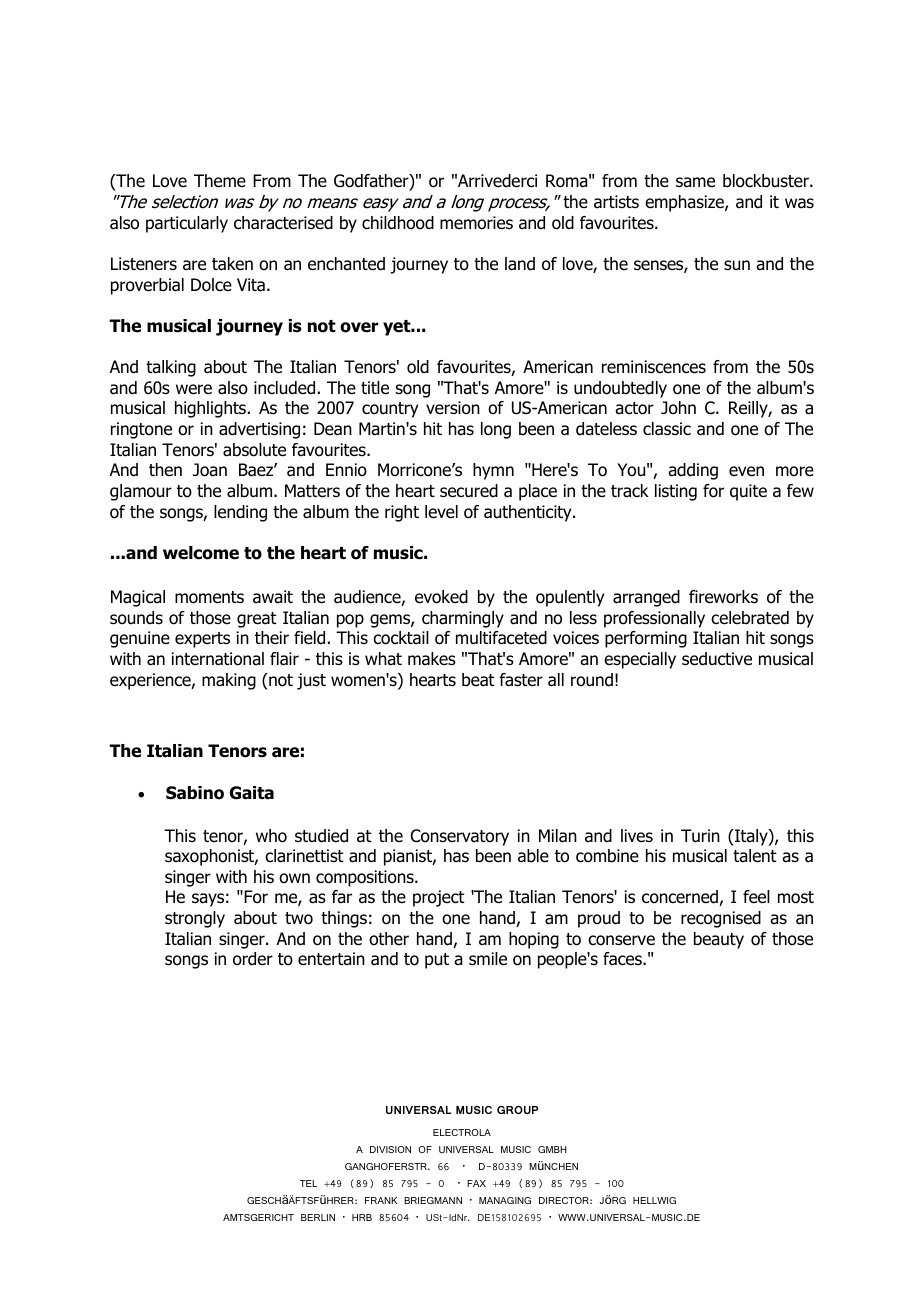 This image has height=1308, width=924. What do you see at coordinates (187, 224) in the image?
I see `particularly` at bounding box center [187, 224].
